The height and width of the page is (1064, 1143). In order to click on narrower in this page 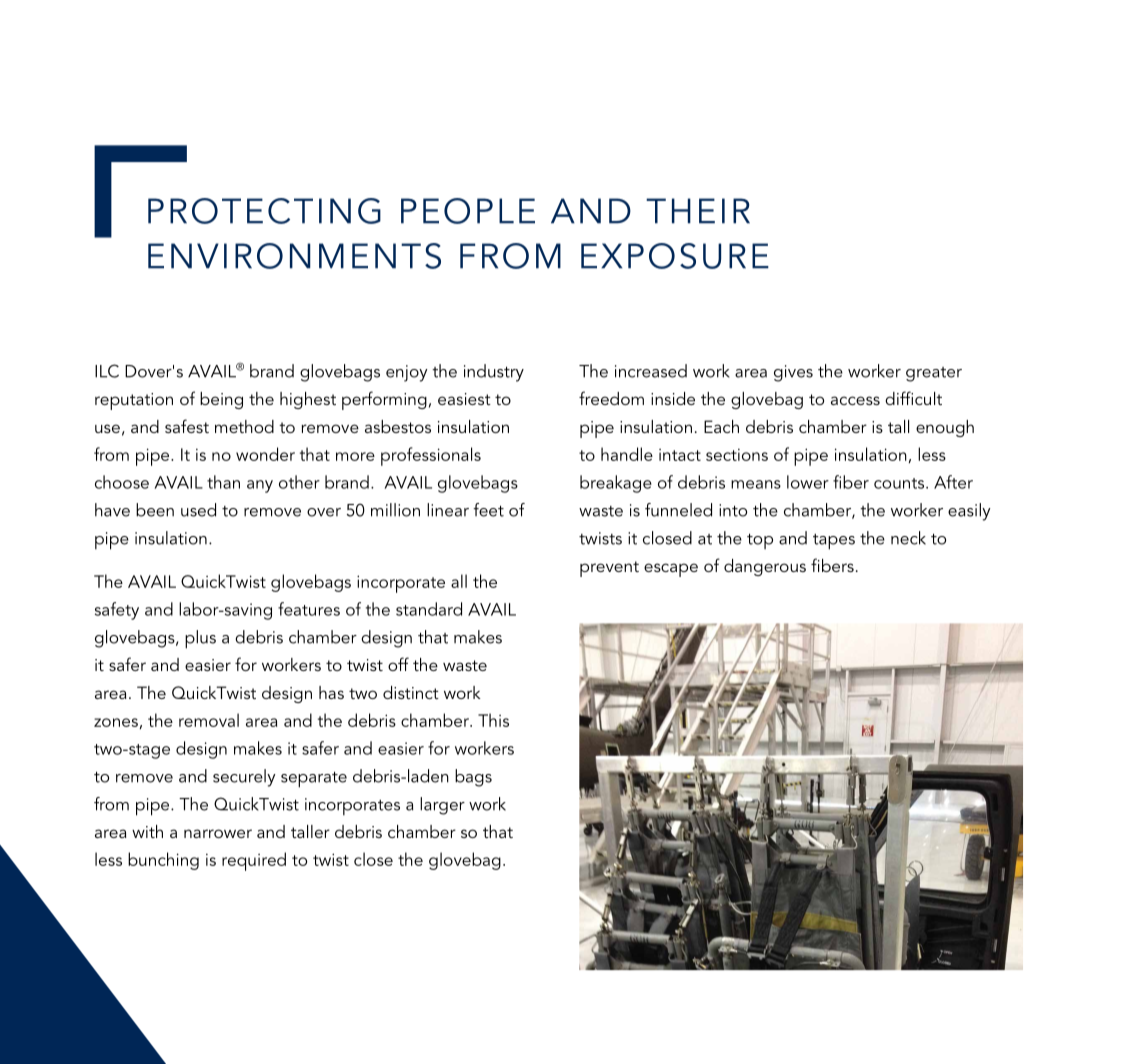, I will do `click(218, 833)`.
